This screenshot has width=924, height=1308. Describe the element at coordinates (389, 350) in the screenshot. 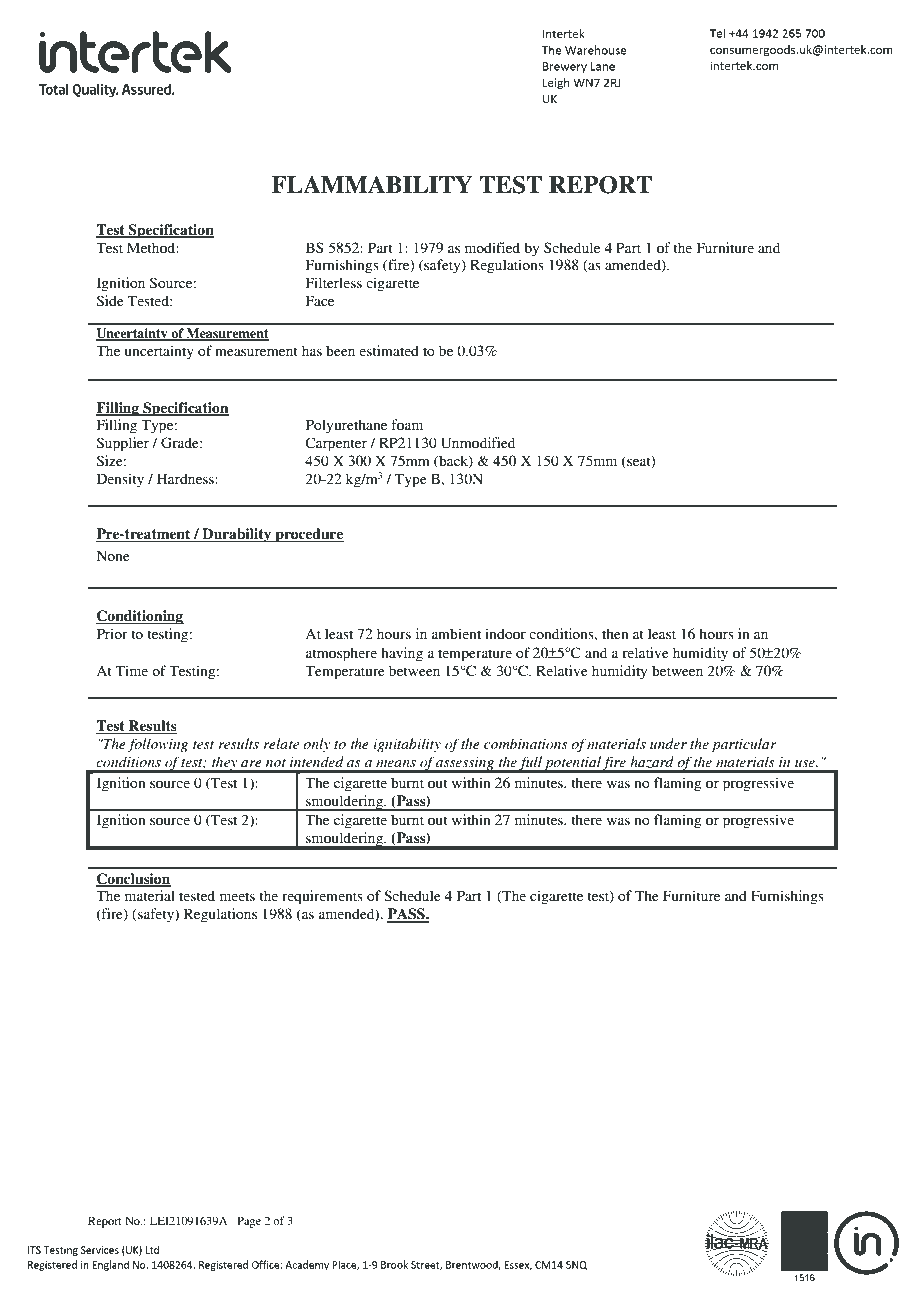

I see `estimated` at that location.
